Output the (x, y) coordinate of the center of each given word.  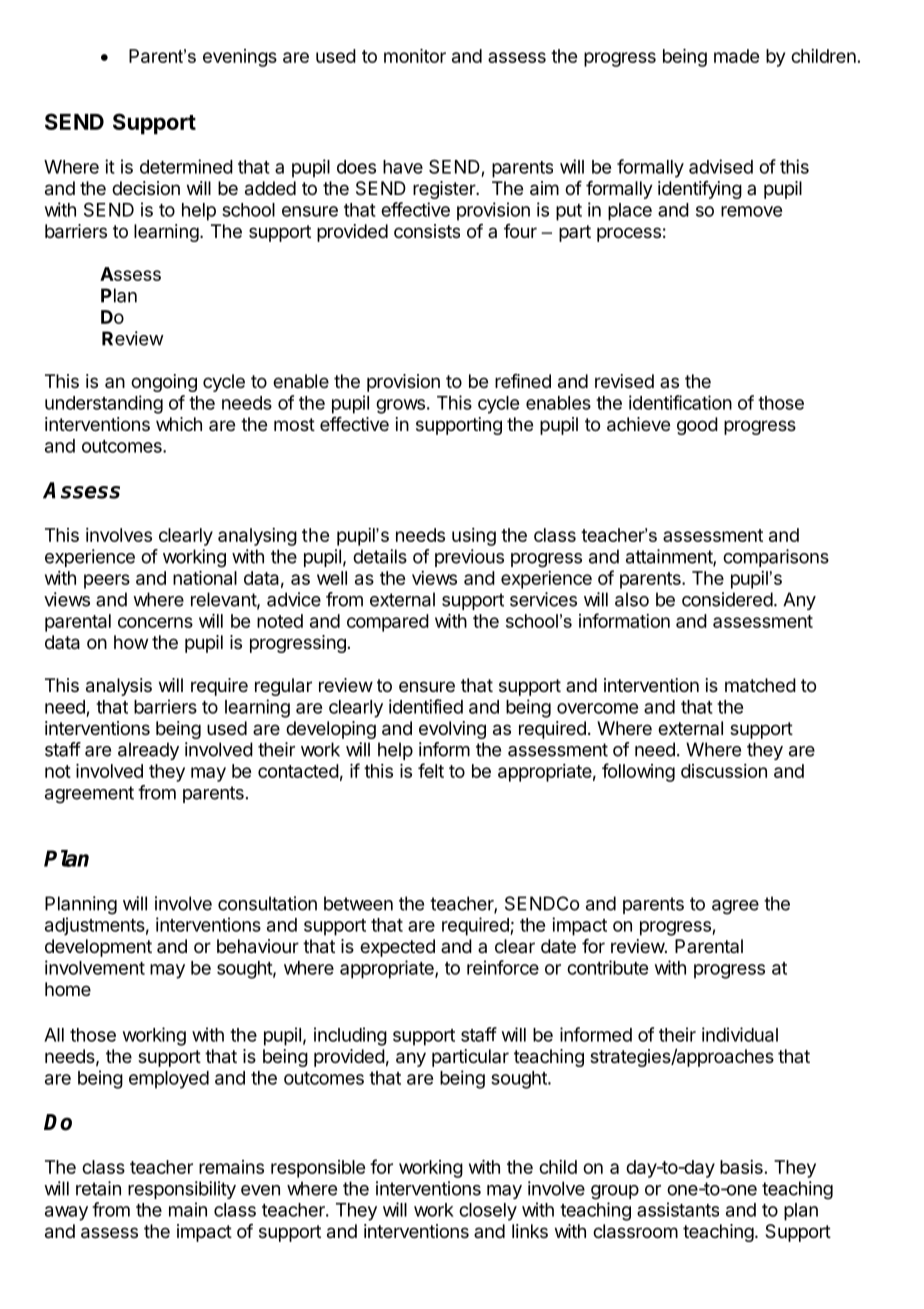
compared (388, 623)
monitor (415, 56)
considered (727, 599)
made (736, 56)
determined (186, 166)
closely (488, 1212)
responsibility (182, 1190)
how (131, 642)
